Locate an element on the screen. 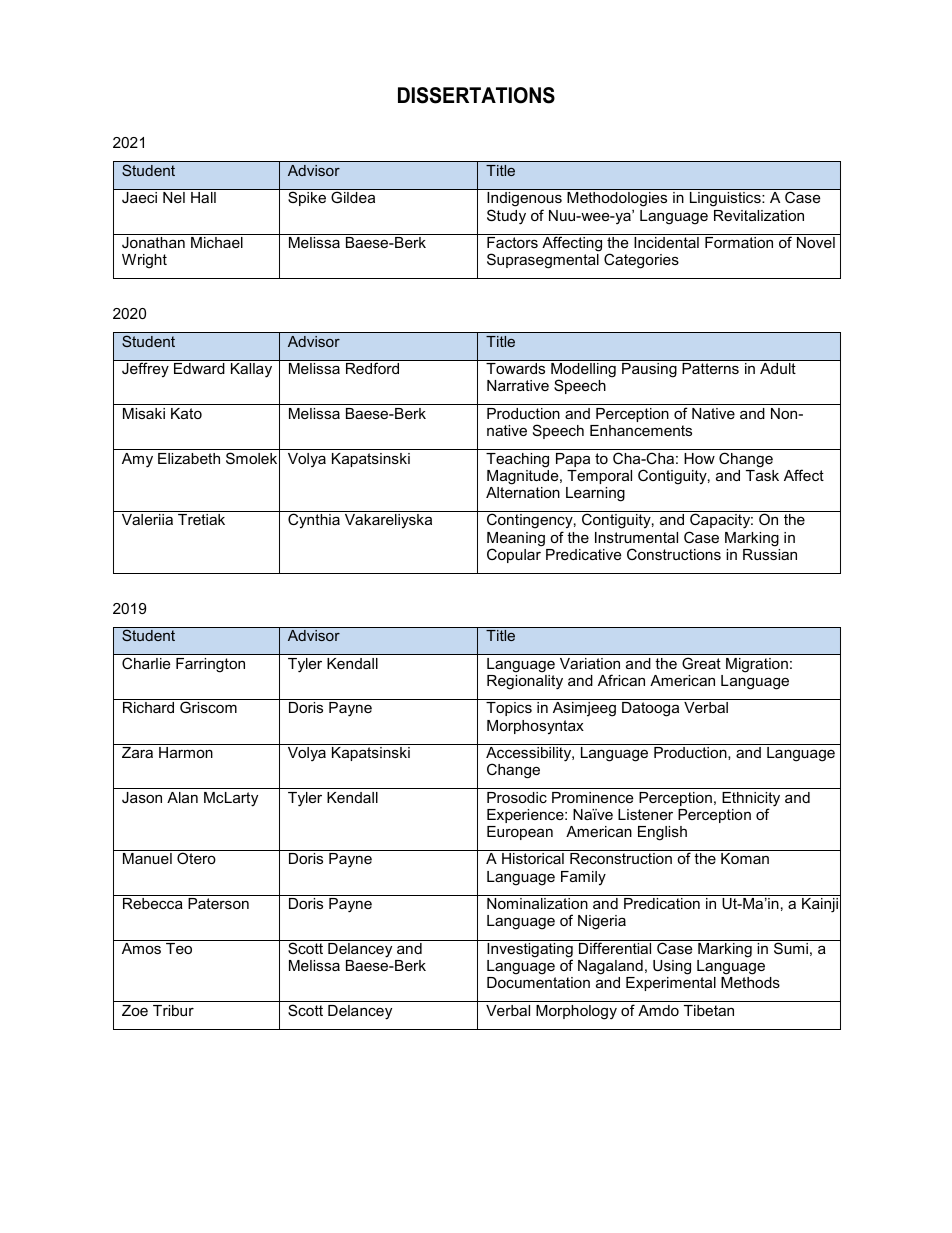 The width and height of the screenshot is (952, 1233). Cynthia is located at coordinates (314, 521).
